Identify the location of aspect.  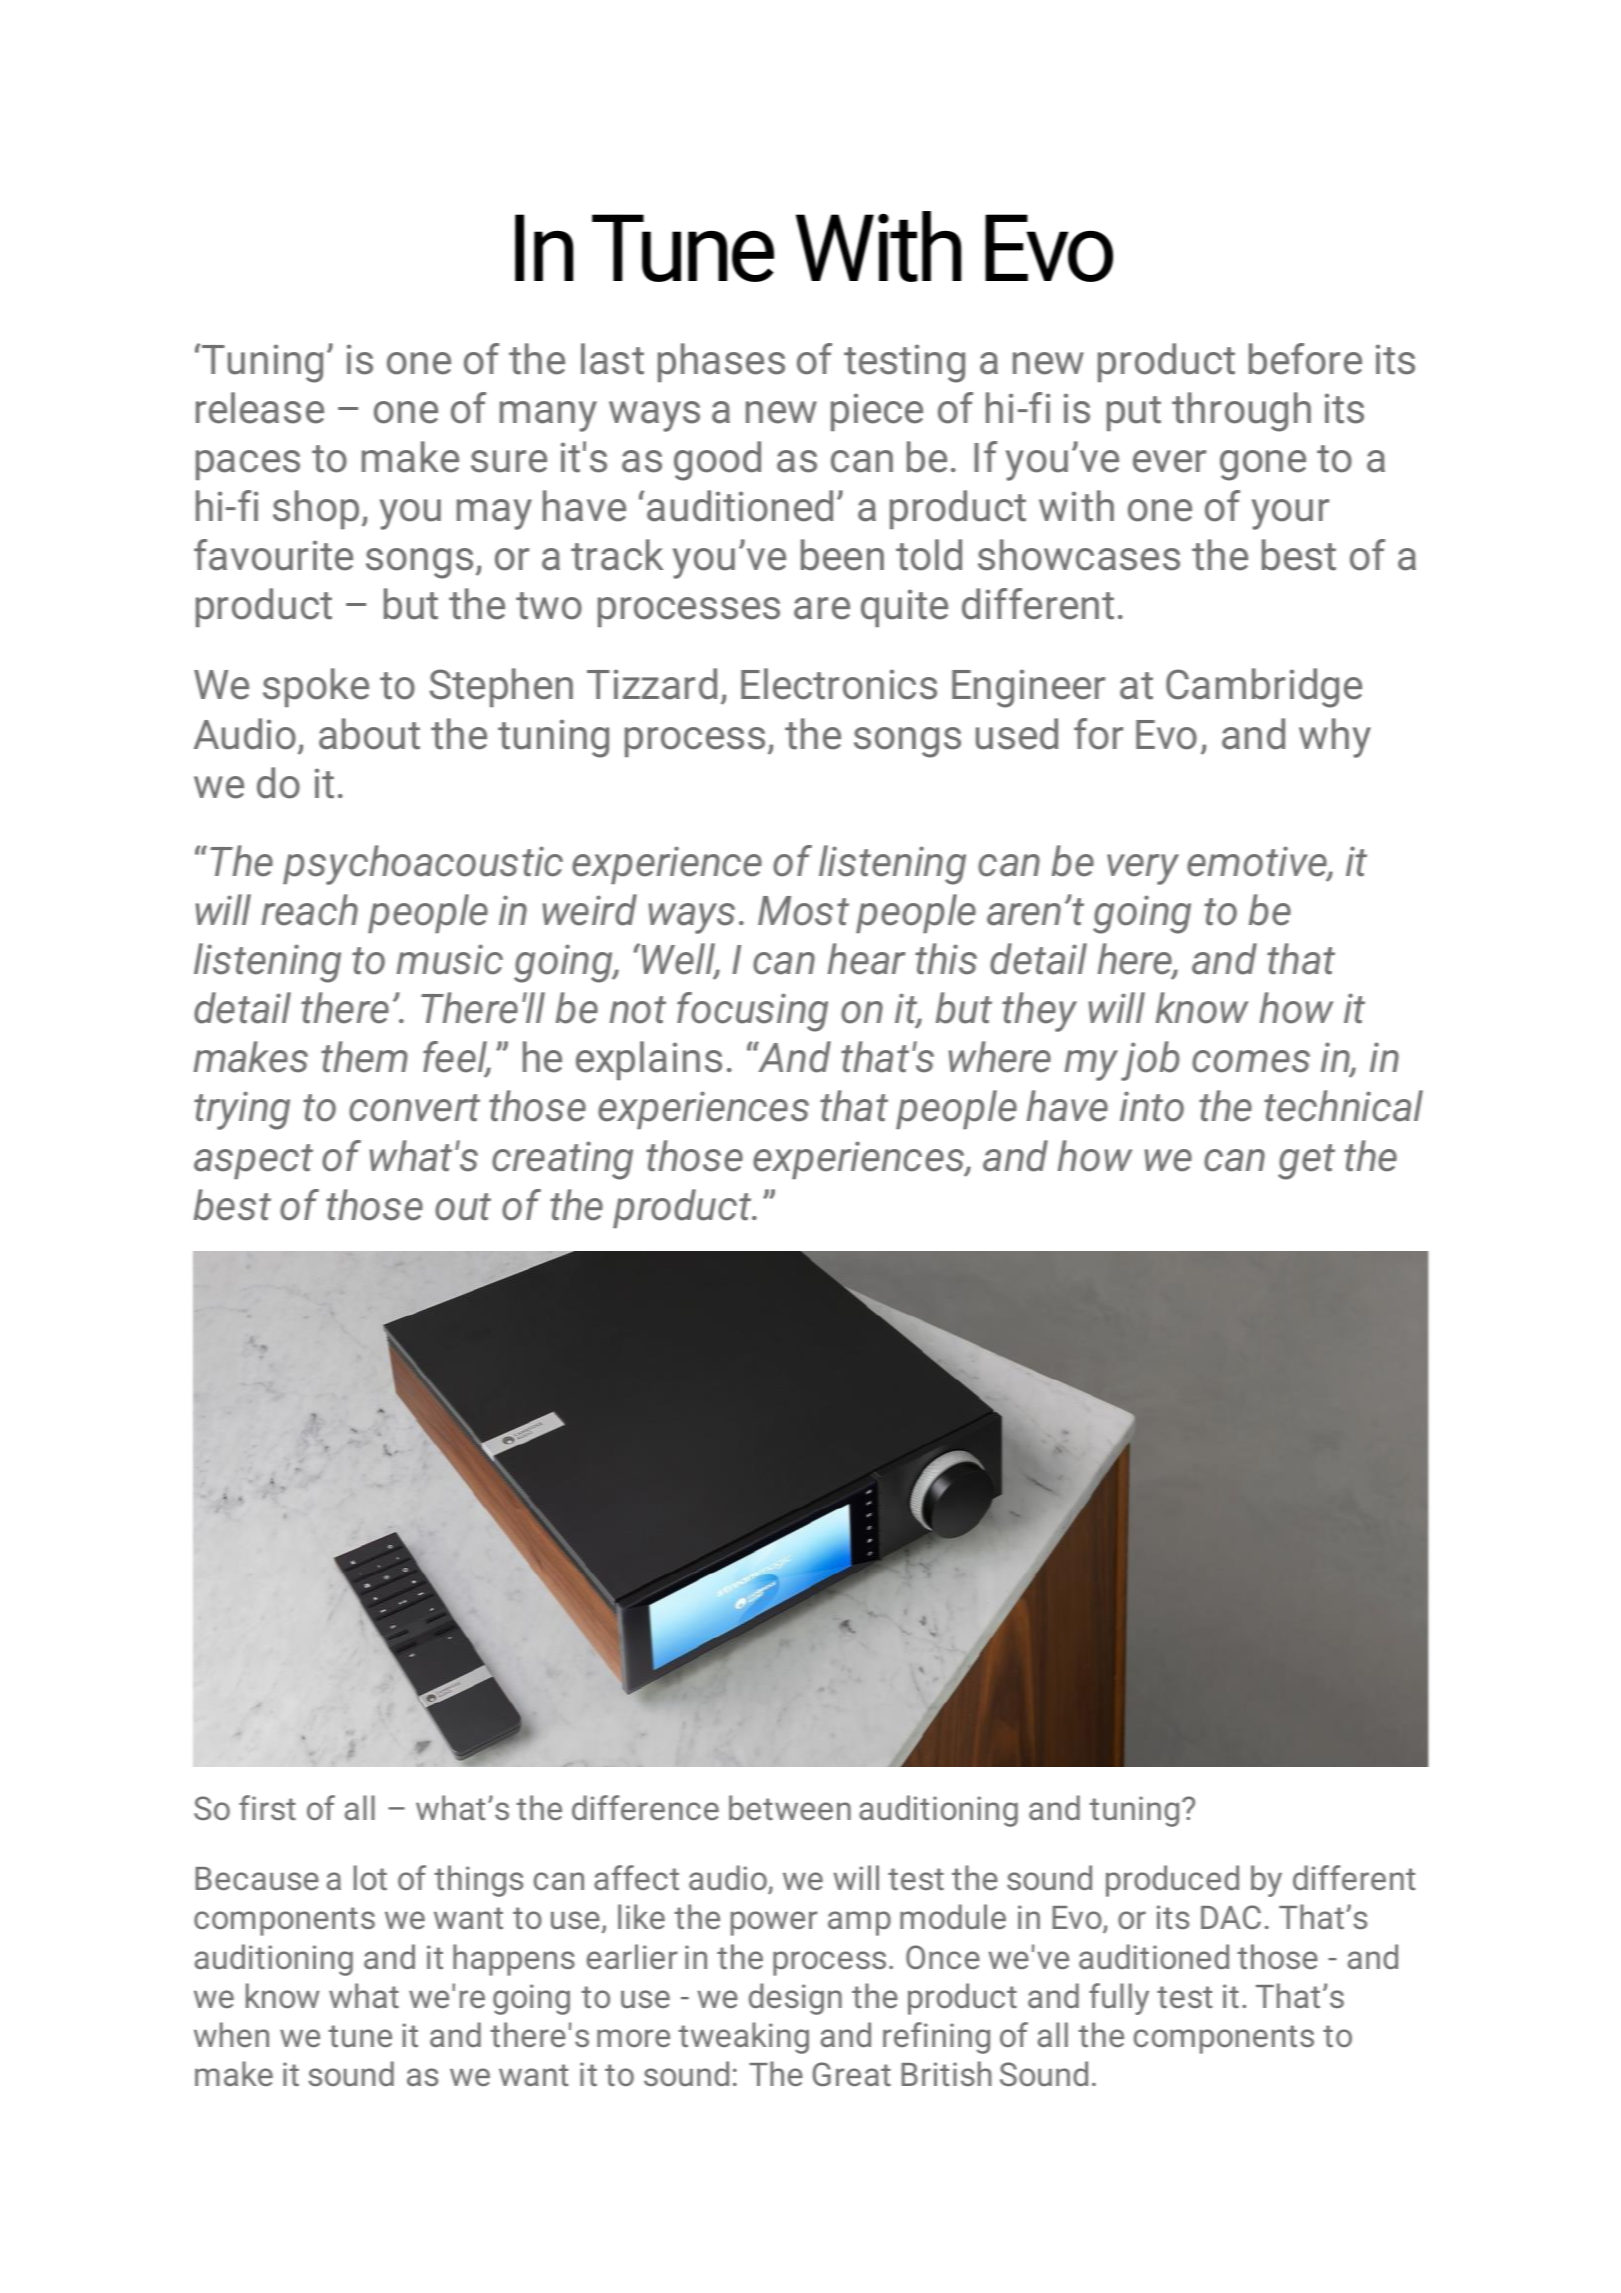
(253, 1161).
